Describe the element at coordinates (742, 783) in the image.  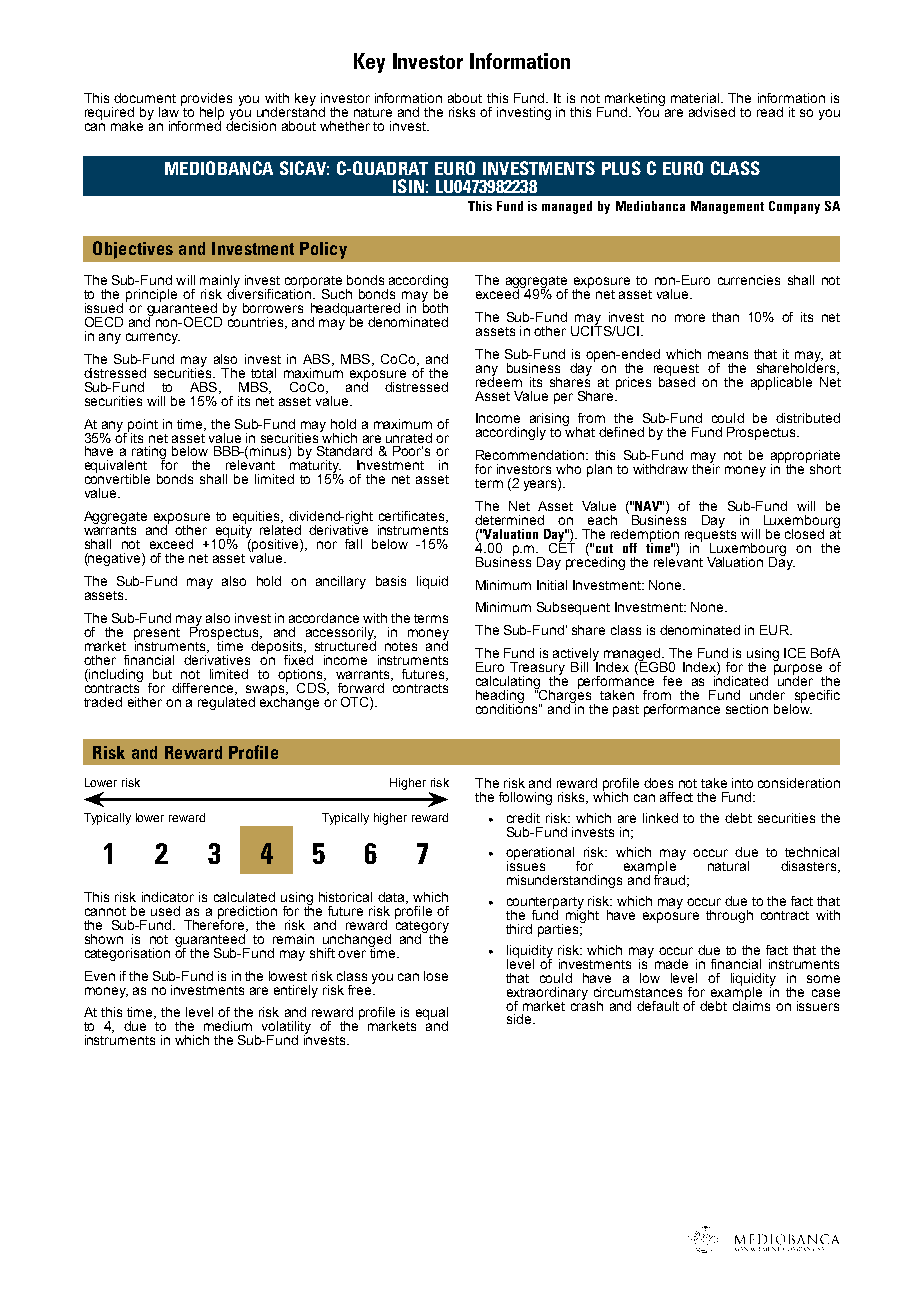
I see `into` at that location.
